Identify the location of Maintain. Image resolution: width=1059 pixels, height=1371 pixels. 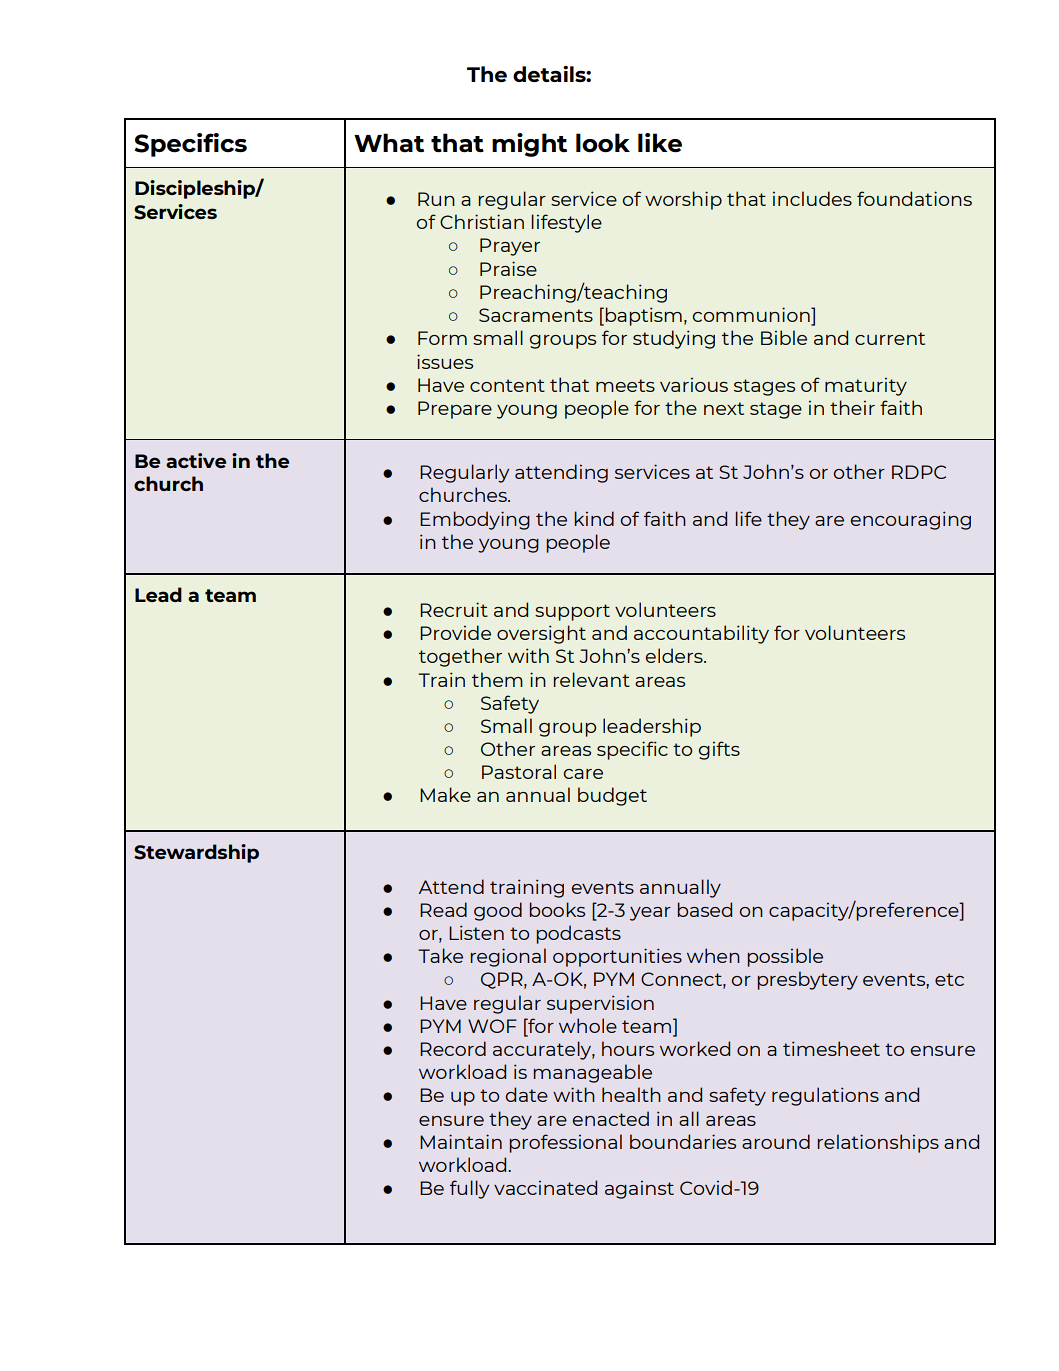
(461, 1141).
